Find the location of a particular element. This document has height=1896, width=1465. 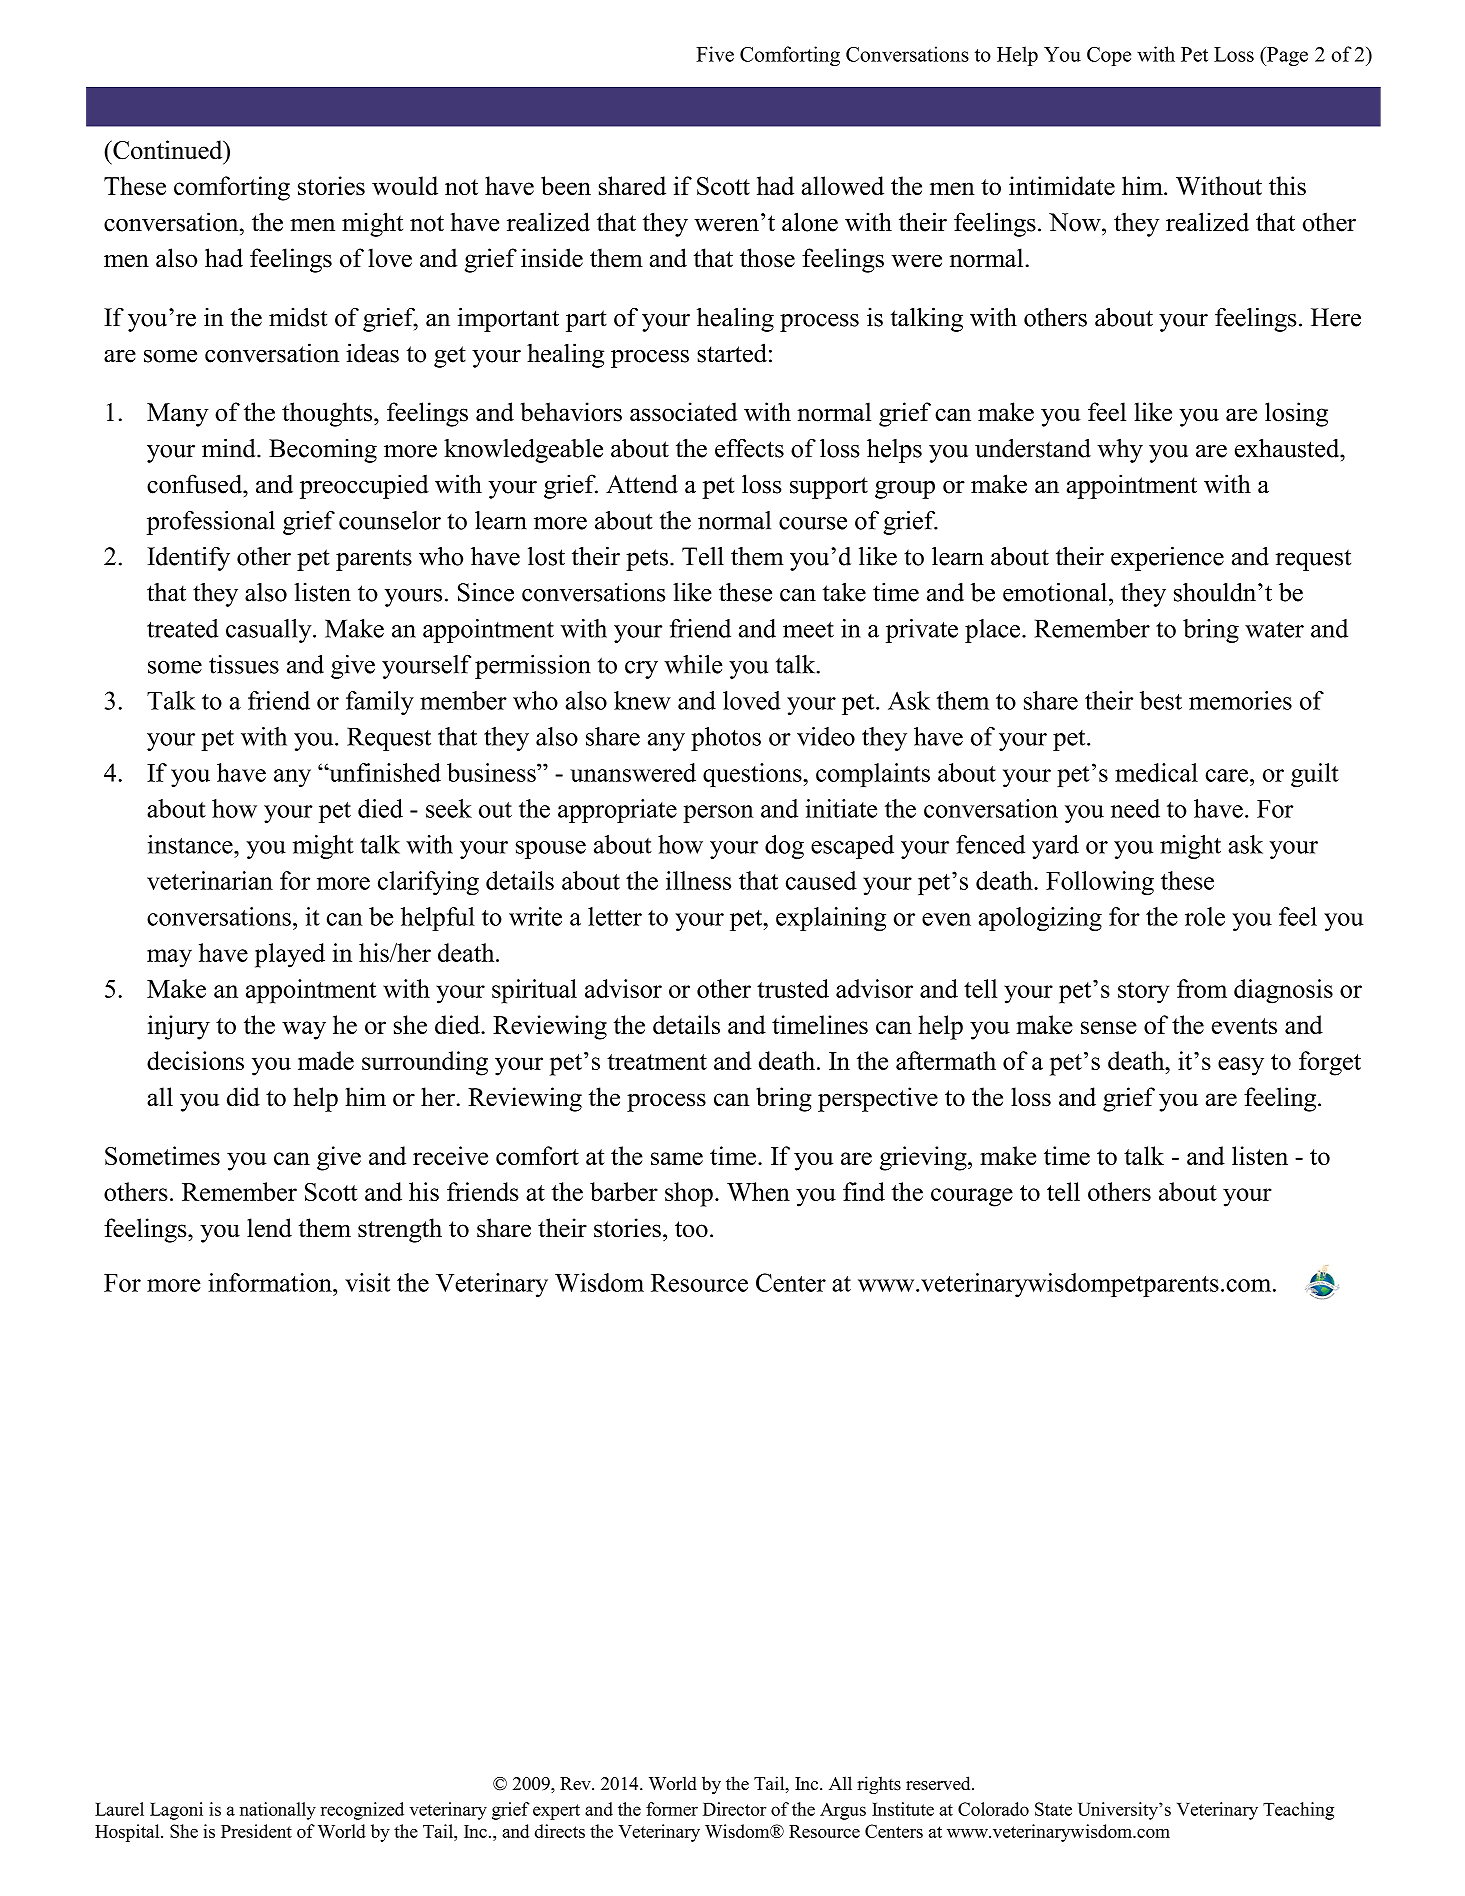

tissues is located at coordinates (244, 664).
